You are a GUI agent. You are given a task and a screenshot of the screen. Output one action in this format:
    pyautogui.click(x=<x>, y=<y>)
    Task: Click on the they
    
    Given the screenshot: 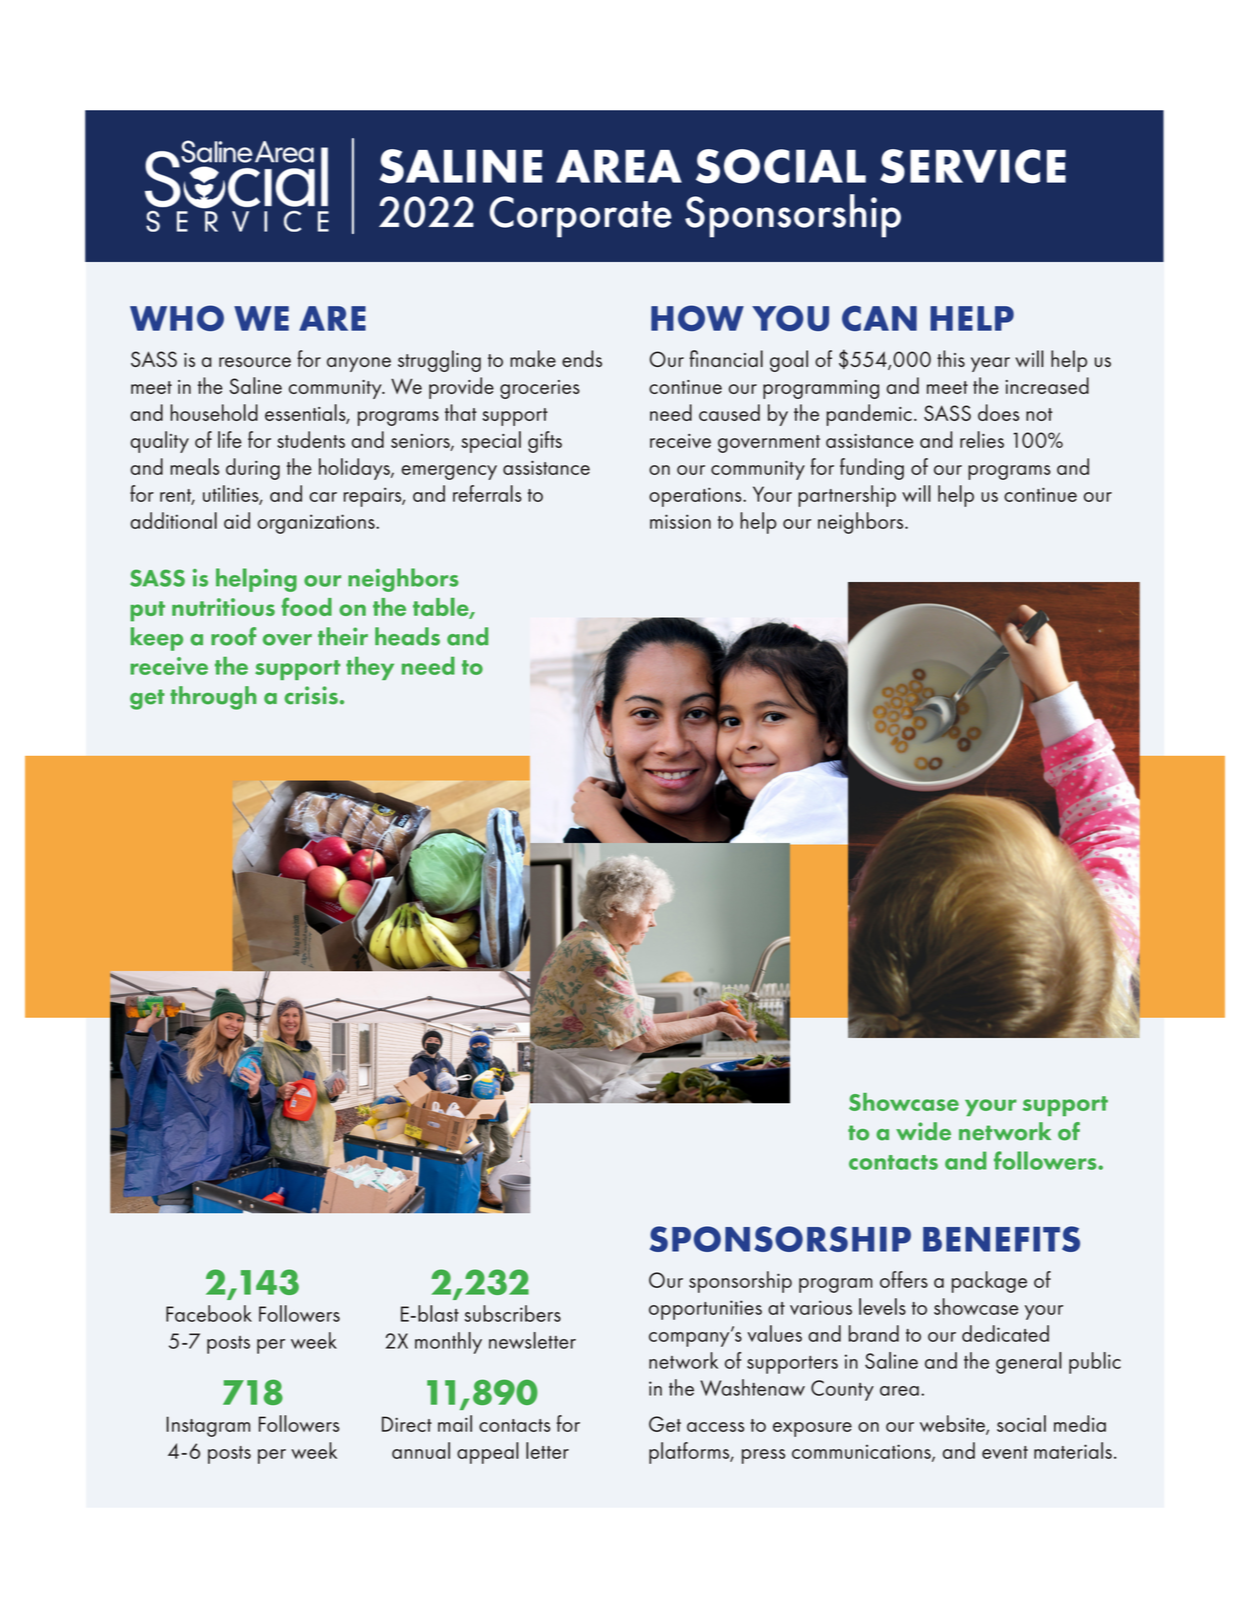 What is the action you would take?
    pyautogui.click(x=370, y=668)
